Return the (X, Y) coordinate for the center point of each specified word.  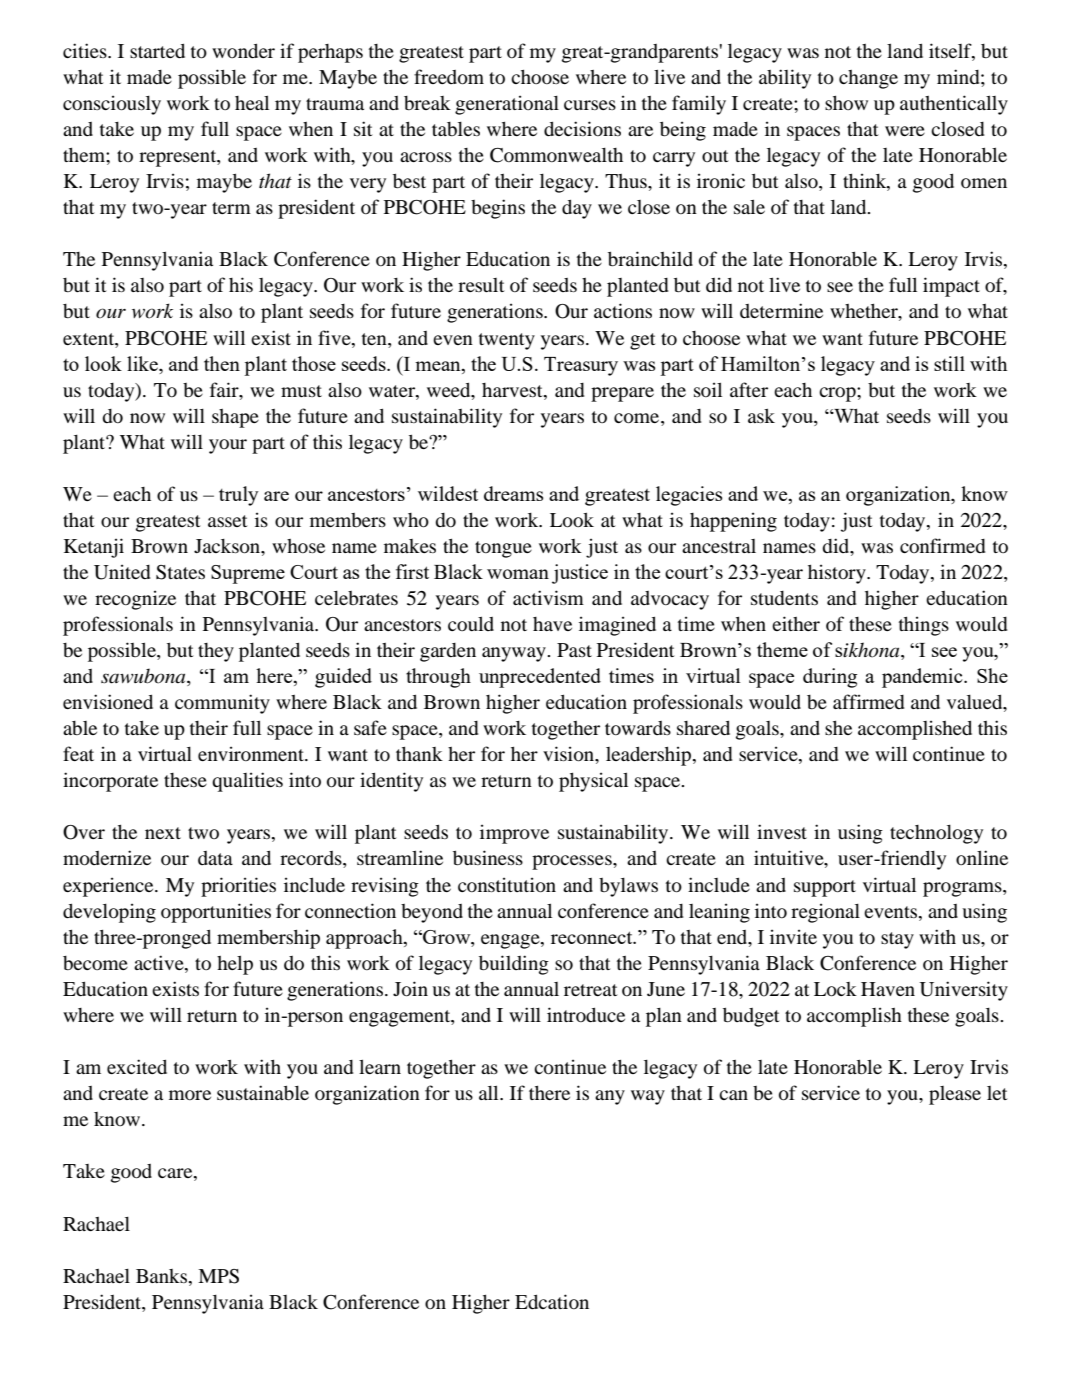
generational (507, 105)
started (157, 50)
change (868, 79)
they (216, 652)
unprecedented (540, 678)
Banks (163, 1276)
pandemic (923, 678)
